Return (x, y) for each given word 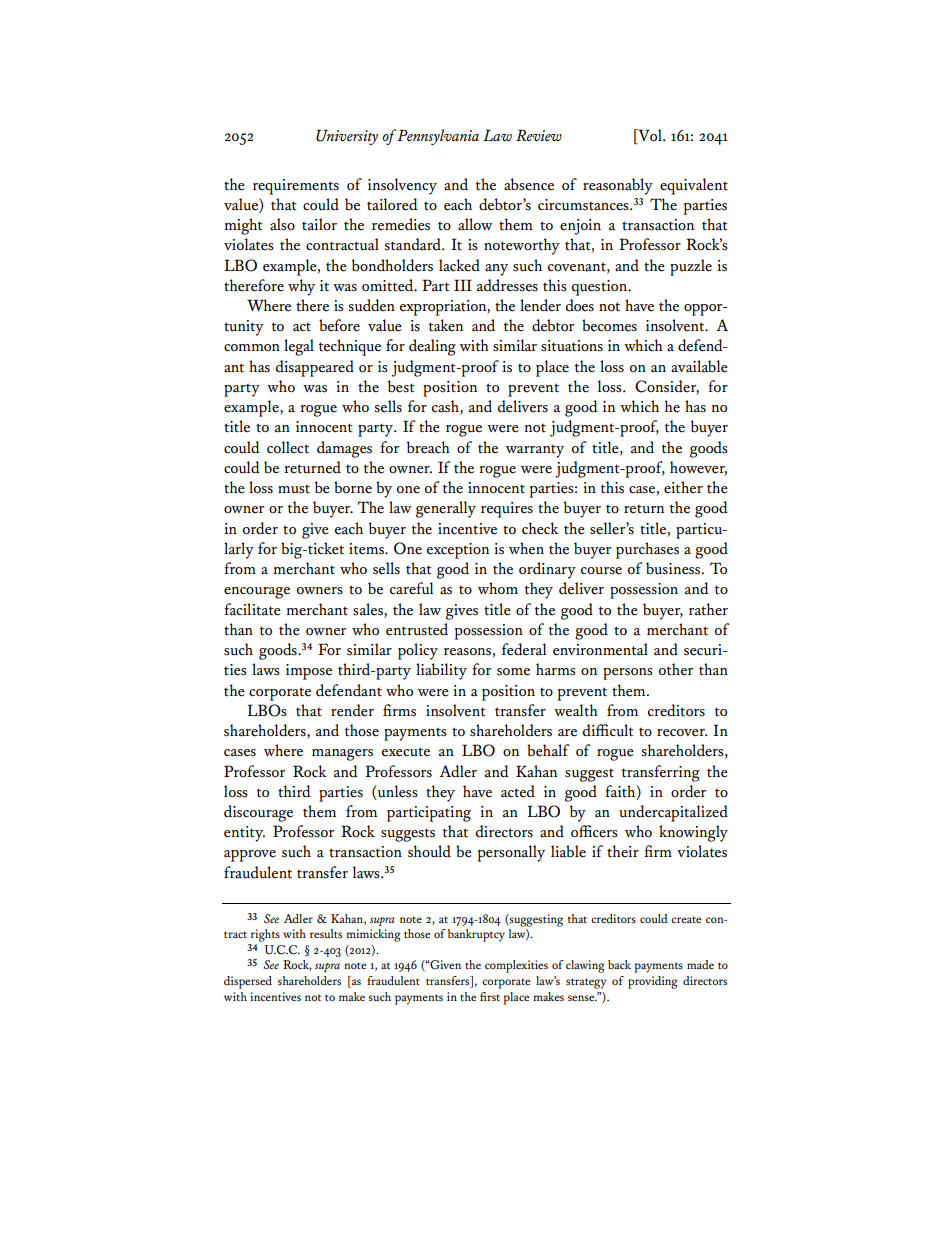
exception (458, 551)
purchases (647, 550)
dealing (432, 347)
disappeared (315, 368)
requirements (296, 187)
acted (518, 791)
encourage (257, 593)
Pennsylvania (438, 137)
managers (342, 755)
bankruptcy (476, 935)
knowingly (693, 833)
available (699, 366)
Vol (650, 136)
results (326, 933)
